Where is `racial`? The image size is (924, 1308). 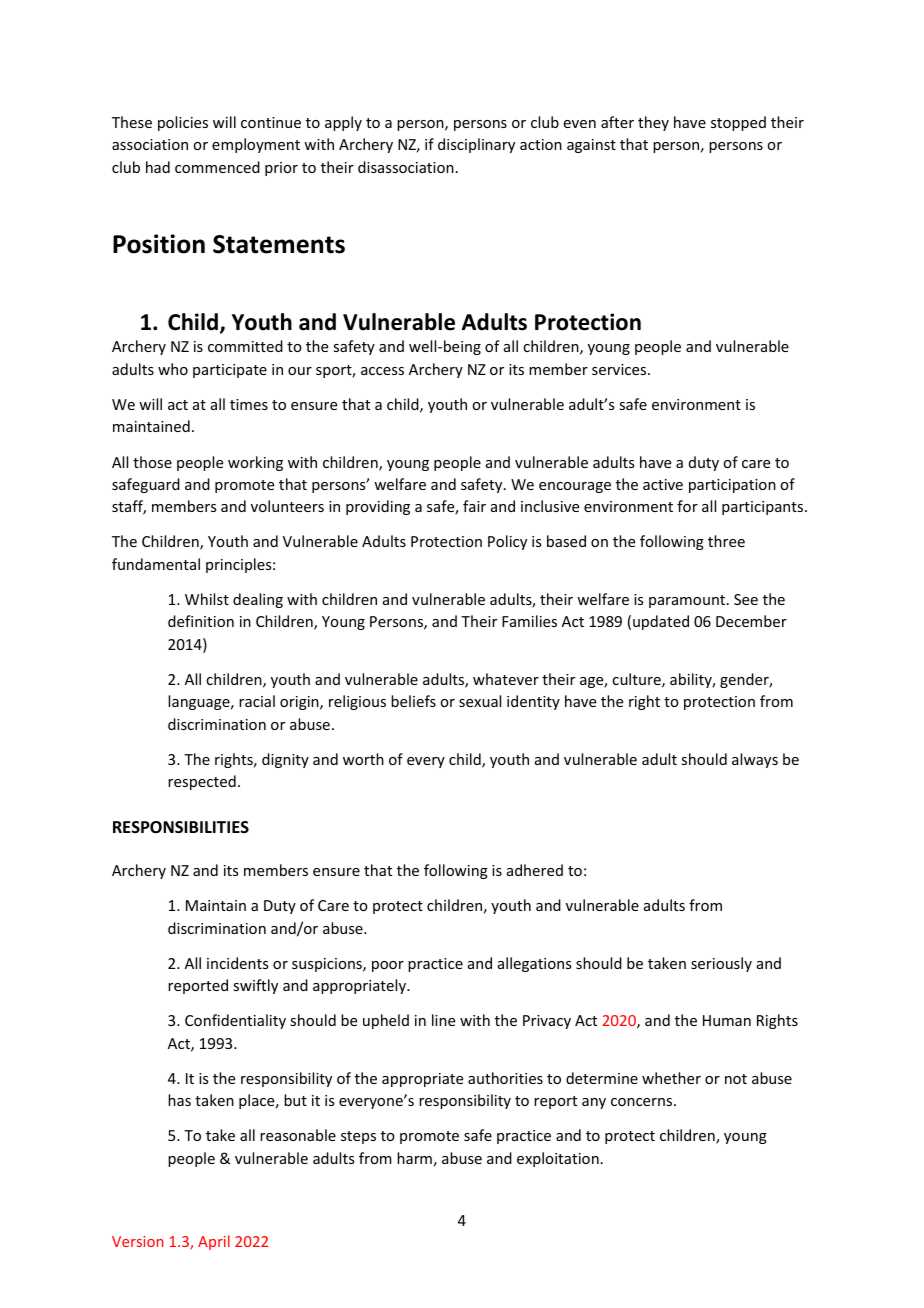 racial is located at coordinates (257, 701).
